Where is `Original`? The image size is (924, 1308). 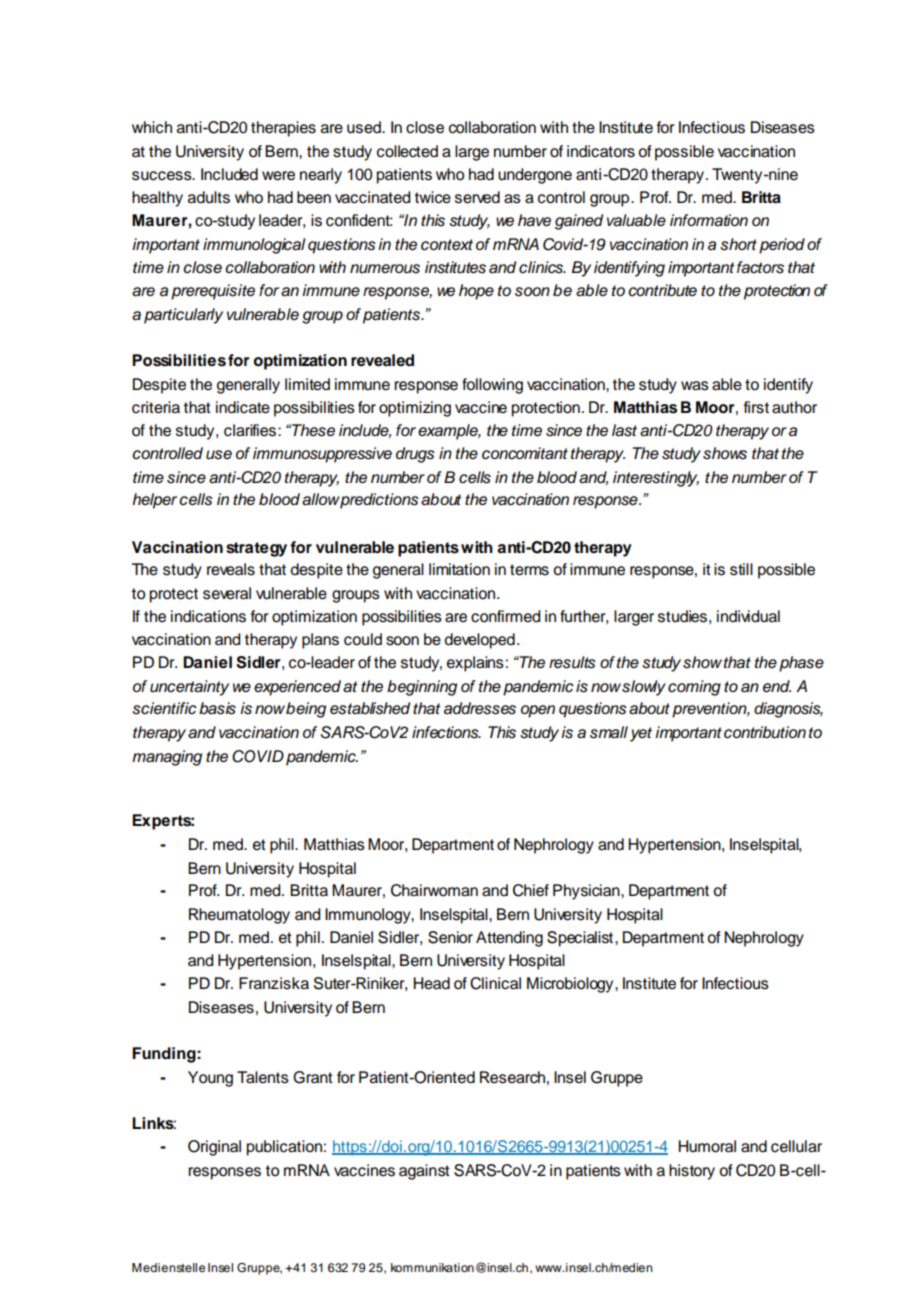 Original is located at coordinates (214, 1148).
